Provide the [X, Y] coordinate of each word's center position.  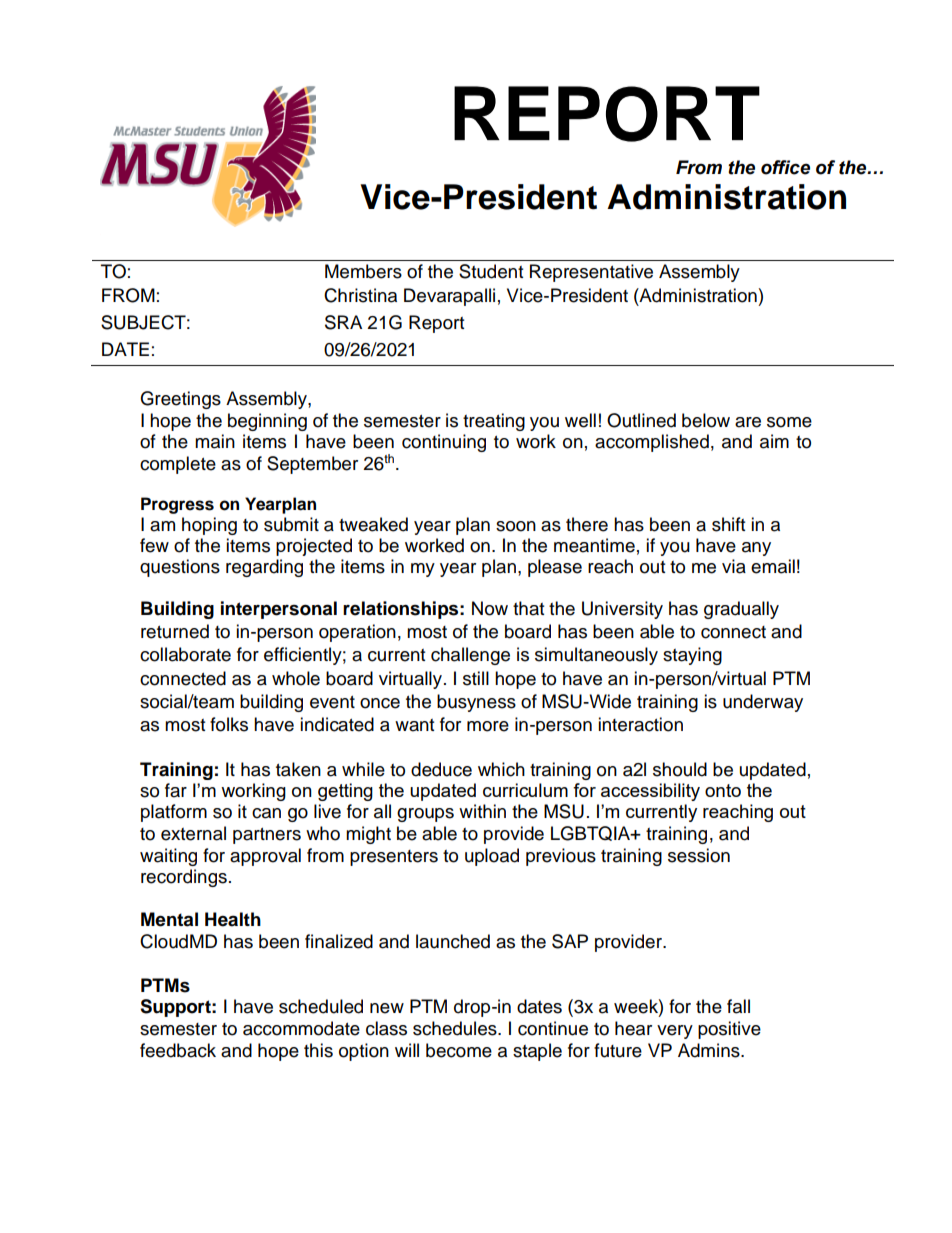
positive [729, 1030]
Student [491, 271]
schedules [456, 1028]
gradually [741, 610]
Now [490, 608]
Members [363, 271]
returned [175, 631]
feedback [178, 1050]
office [785, 167]
